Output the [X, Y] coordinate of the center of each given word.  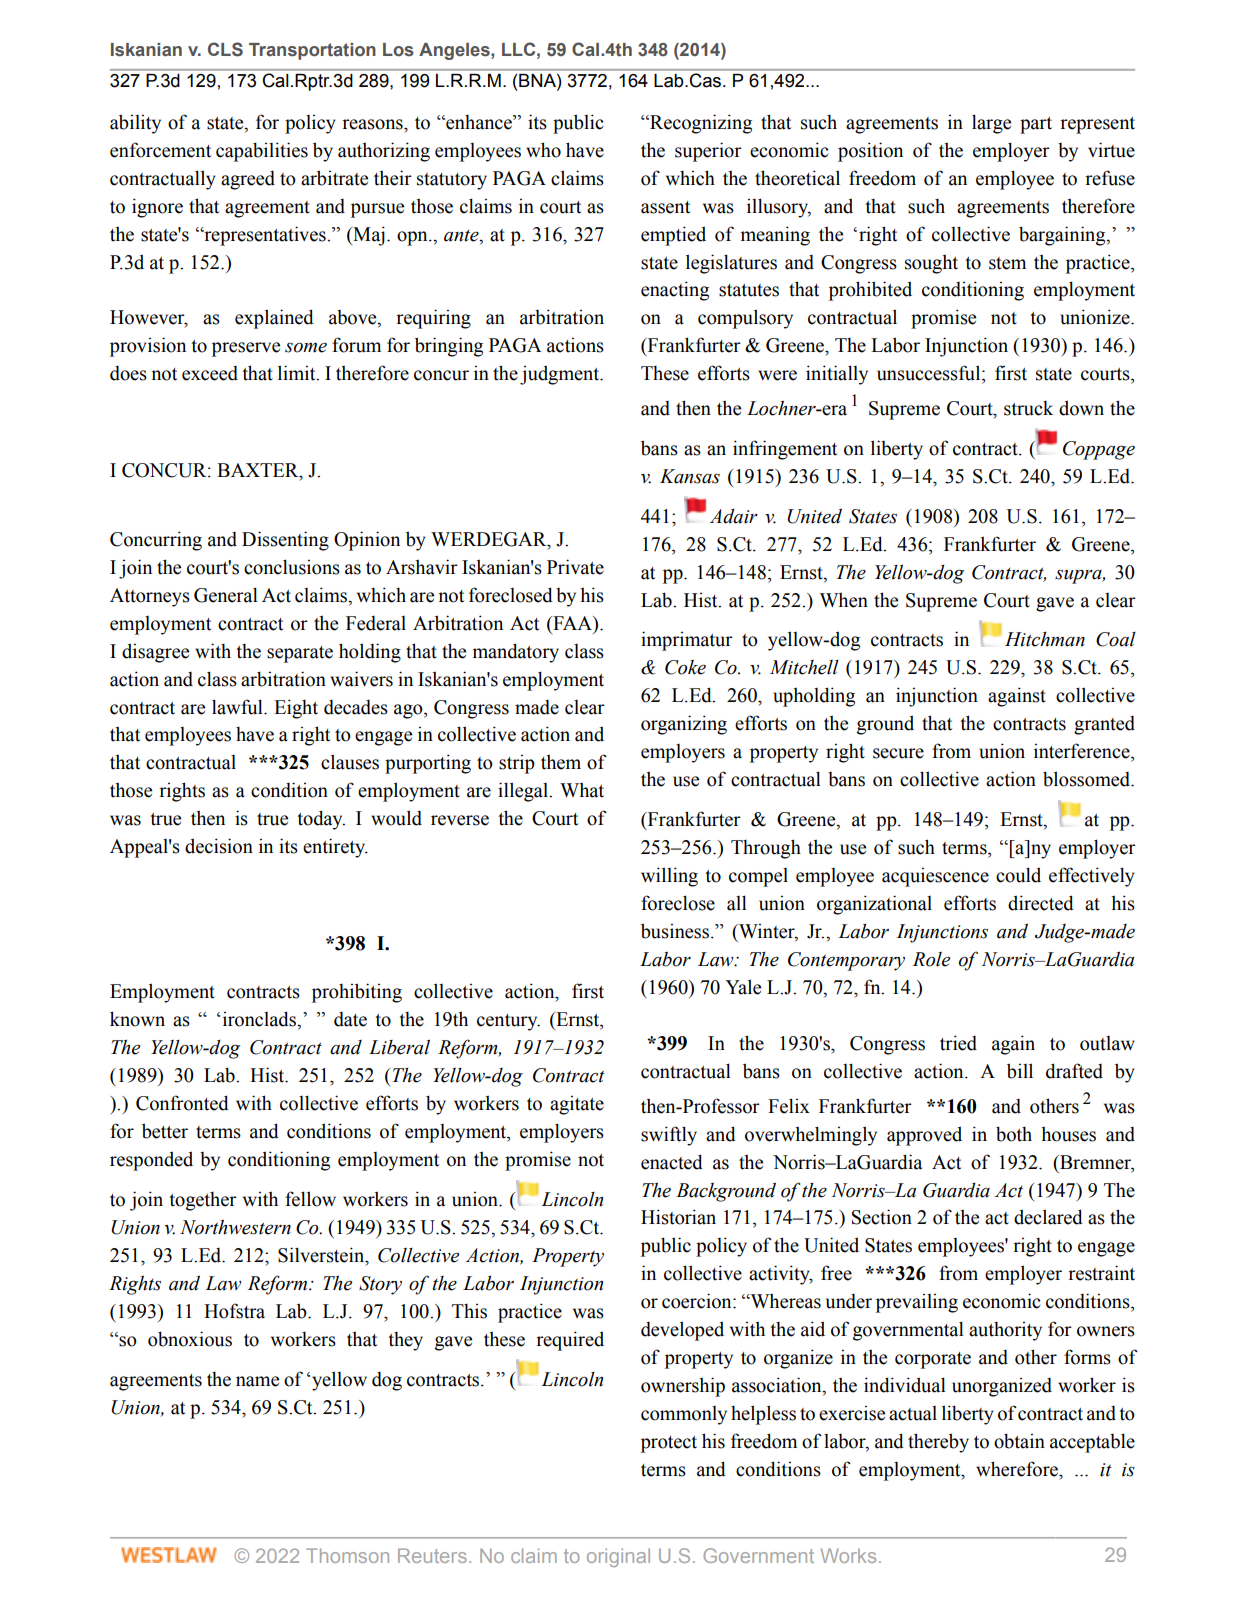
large [991, 124]
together [203, 1201]
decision [219, 846]
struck [1028, 408]
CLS [225, 49]
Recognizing [700, 124]
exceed [210, 373]
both [1014, 1134]
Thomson [347, 1555]
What [582, 790]
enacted [672, 1162]
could [1018, 875]
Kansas [690, 476]
